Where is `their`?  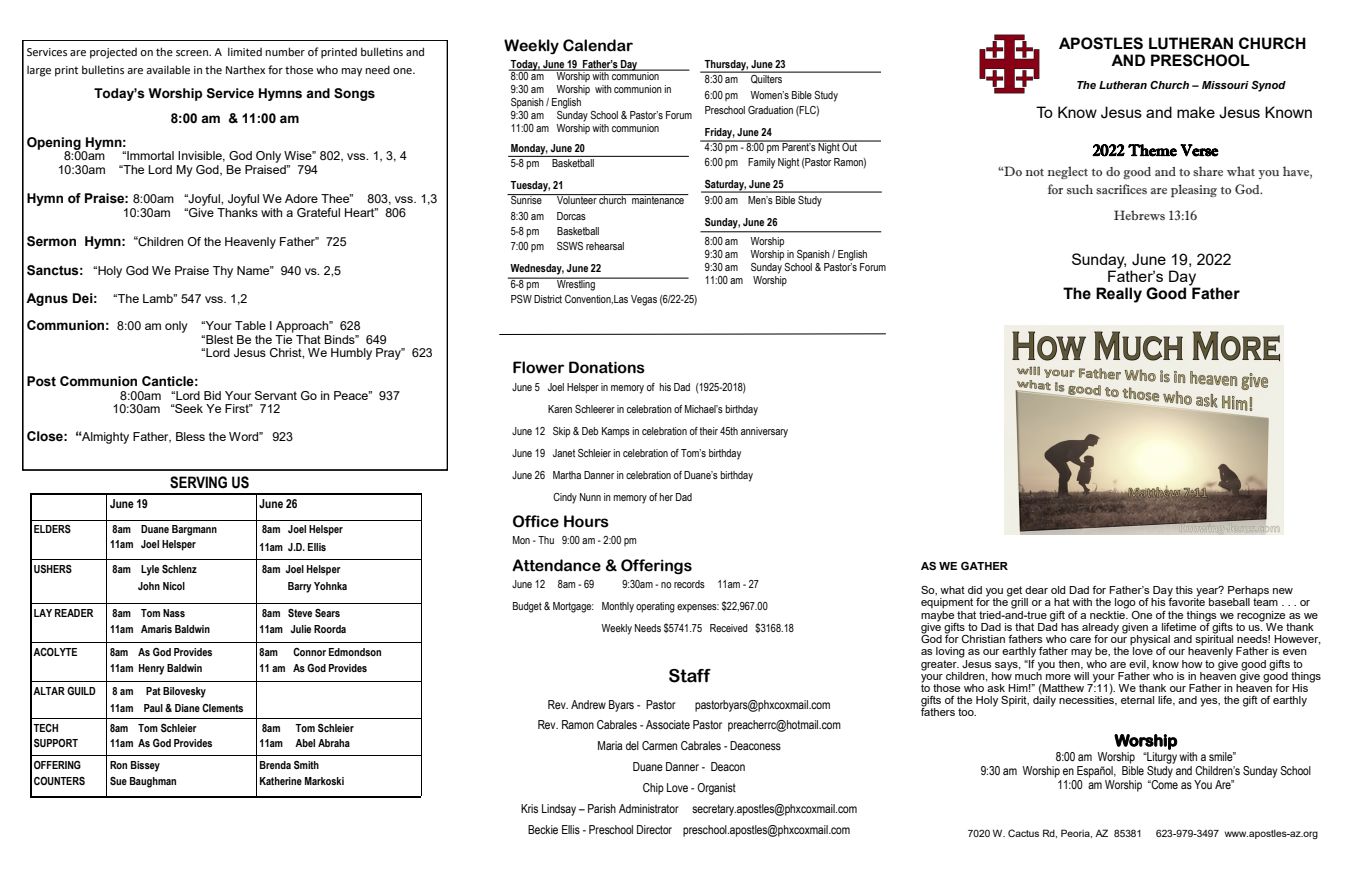 their is located at coordinates (708, 431).
